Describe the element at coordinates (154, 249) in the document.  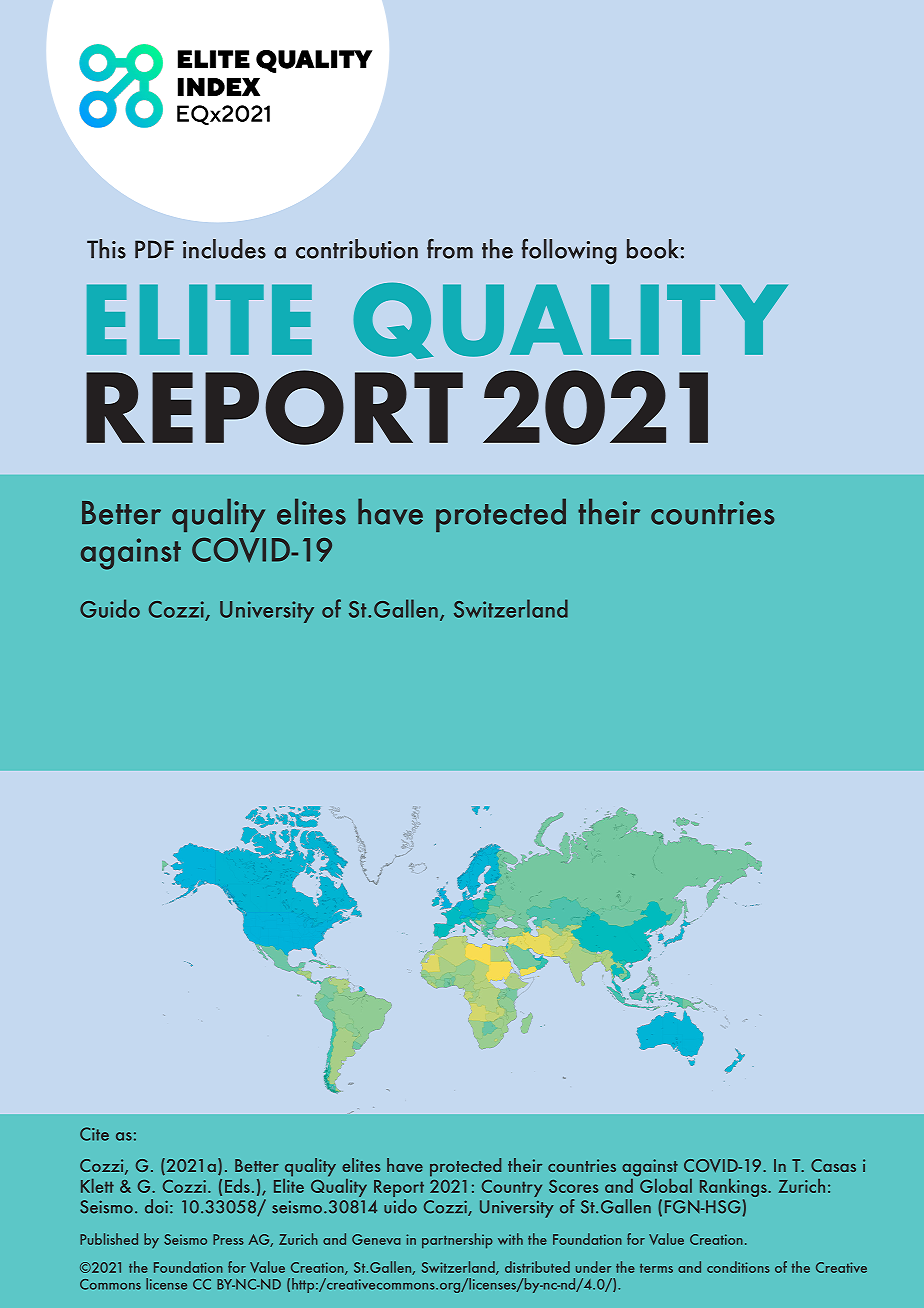
I see `PDF` at that location.
